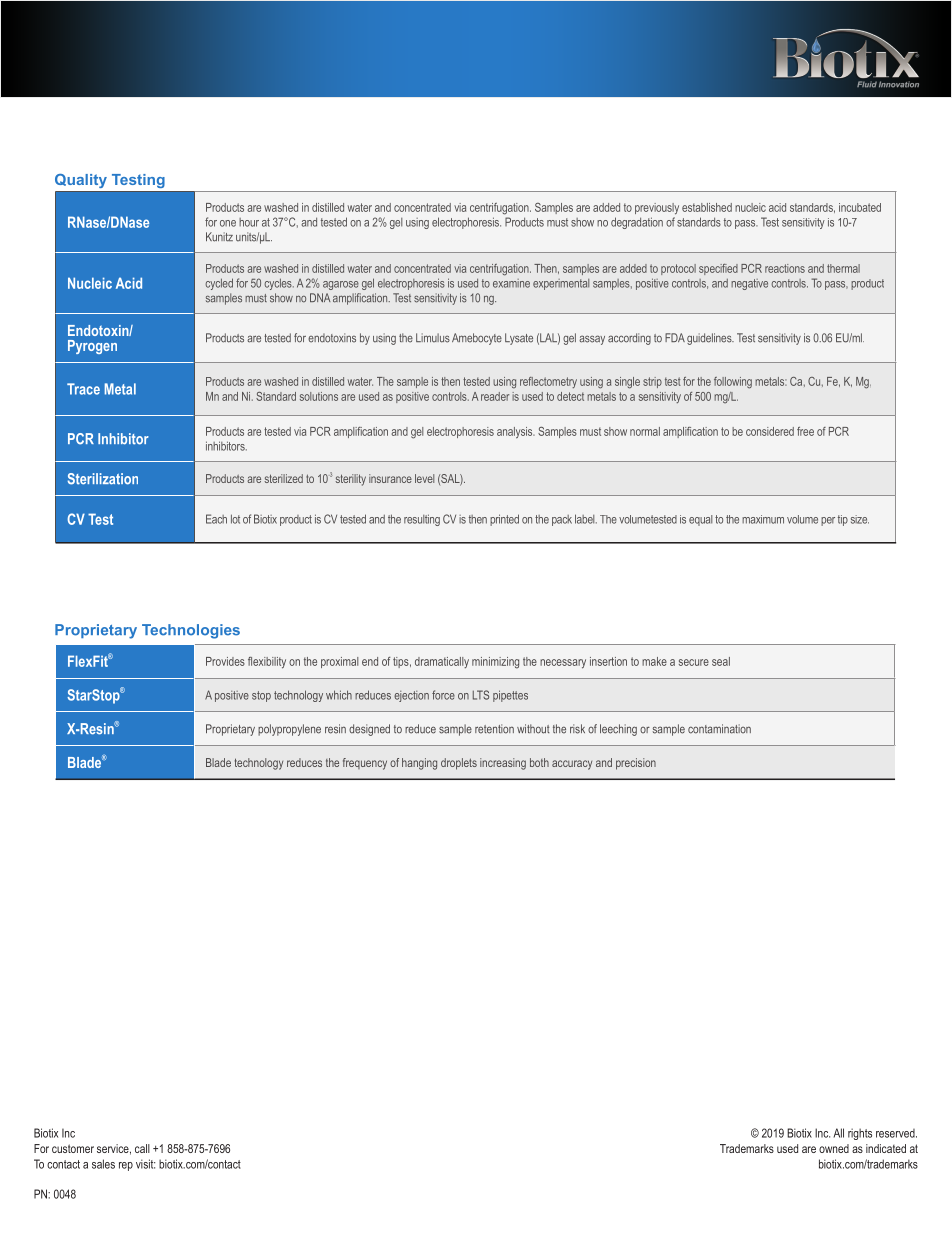  I want to click on visit, so click(145, 1164).
